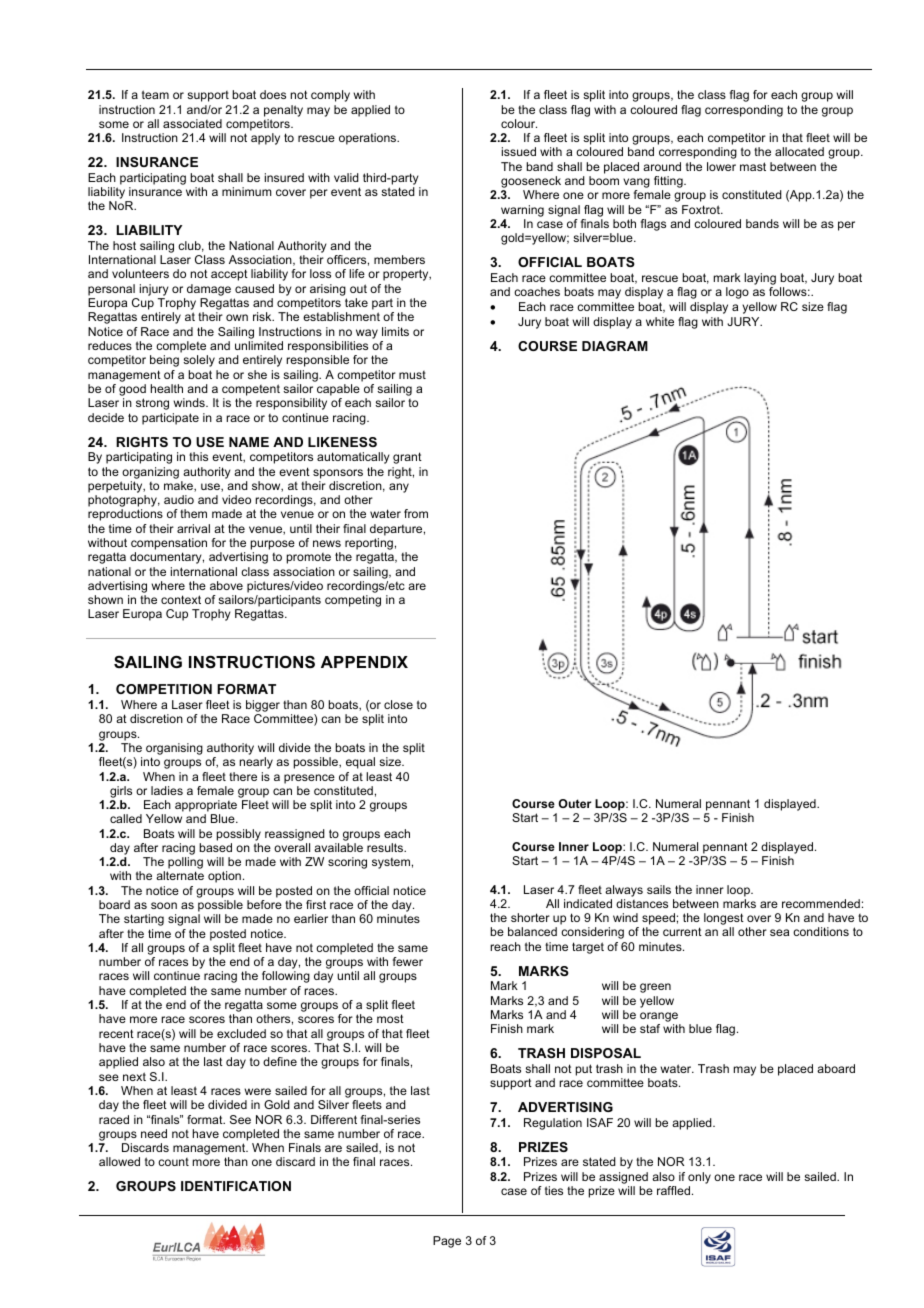 This document has height=1308, width=924. What do you see at coordinates (236, 1186) in the document?
I see `IDENTIFICATION` at bounding box center [236, 1186].
